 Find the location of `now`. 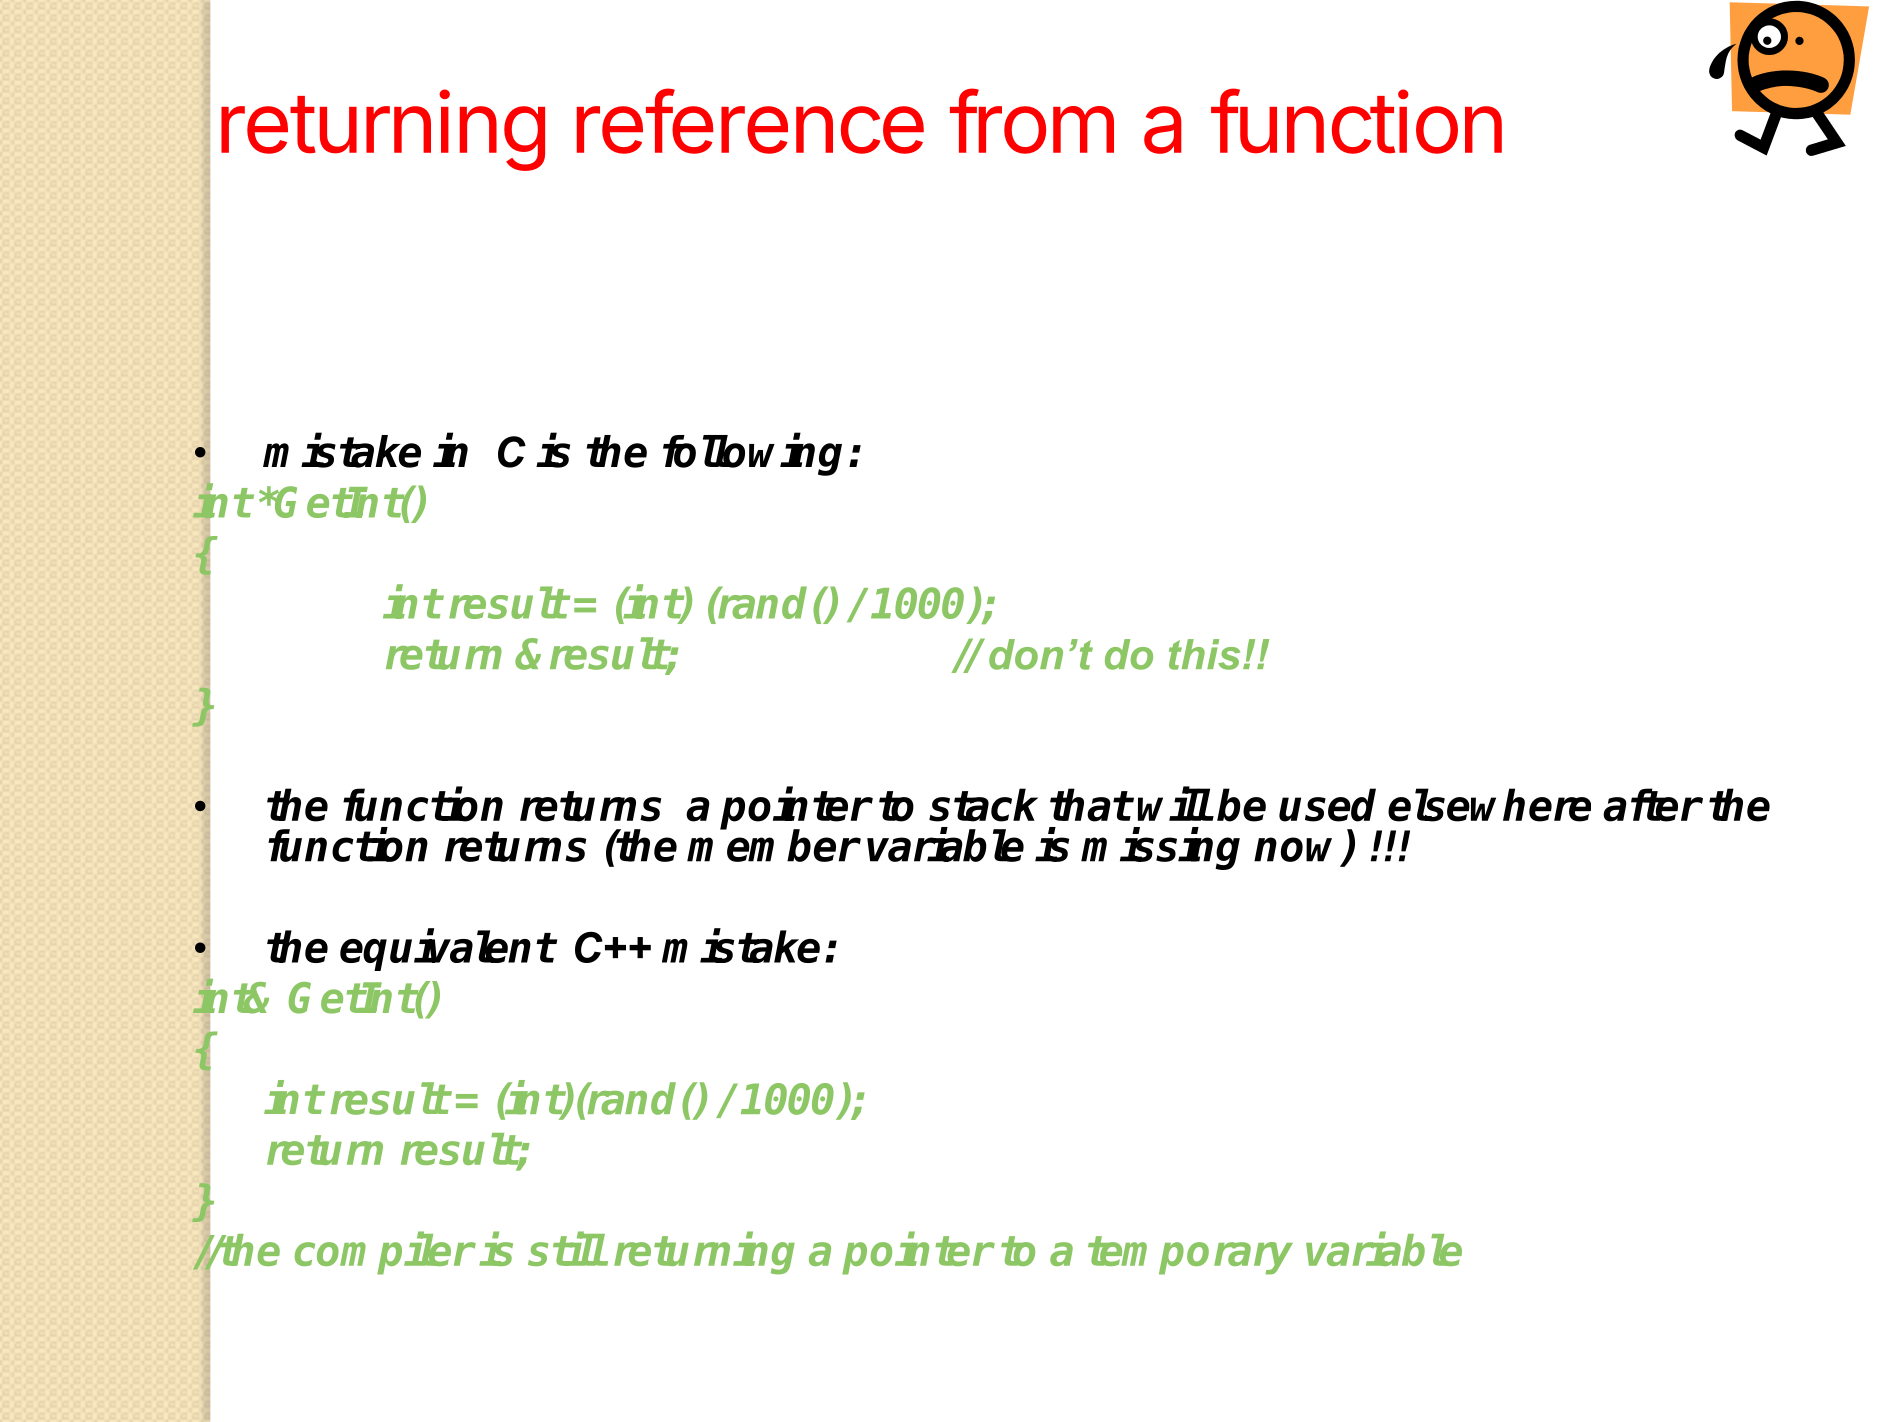

now is located at coordinates (1299, 850).
